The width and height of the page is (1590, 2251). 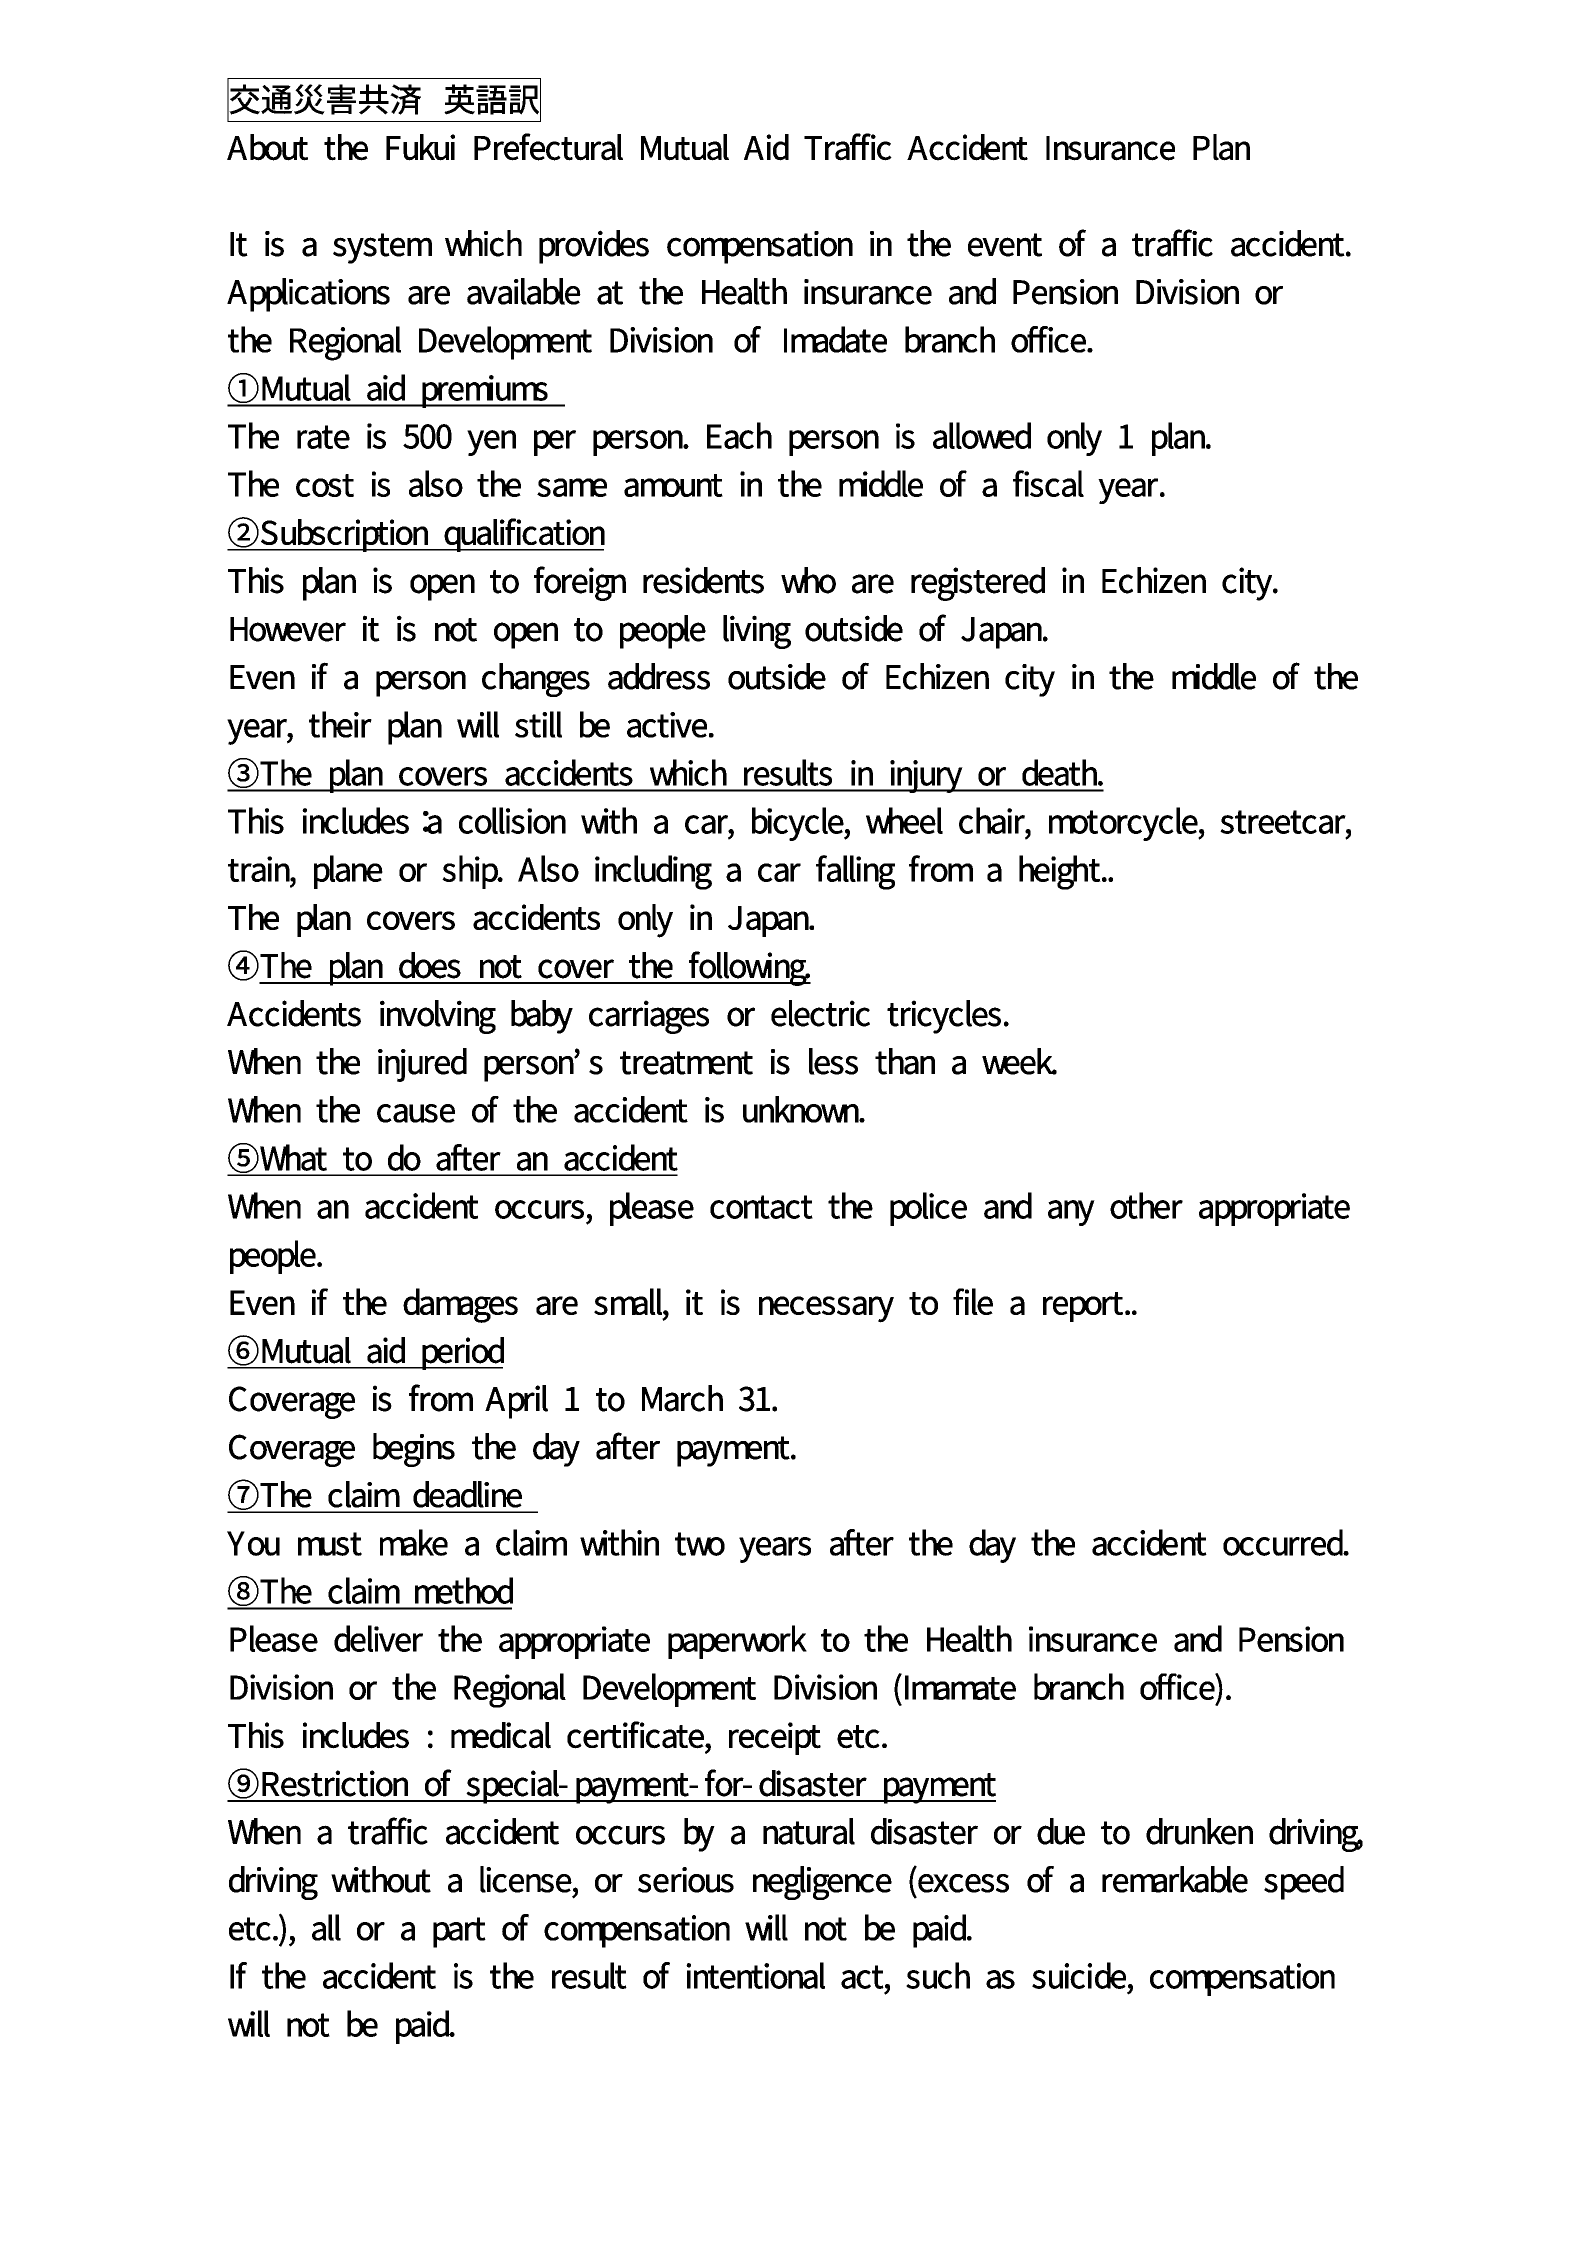 What do you see at coordinates (459, 1932) in the page?
I see `part` at bounding box center [459, 1932].
